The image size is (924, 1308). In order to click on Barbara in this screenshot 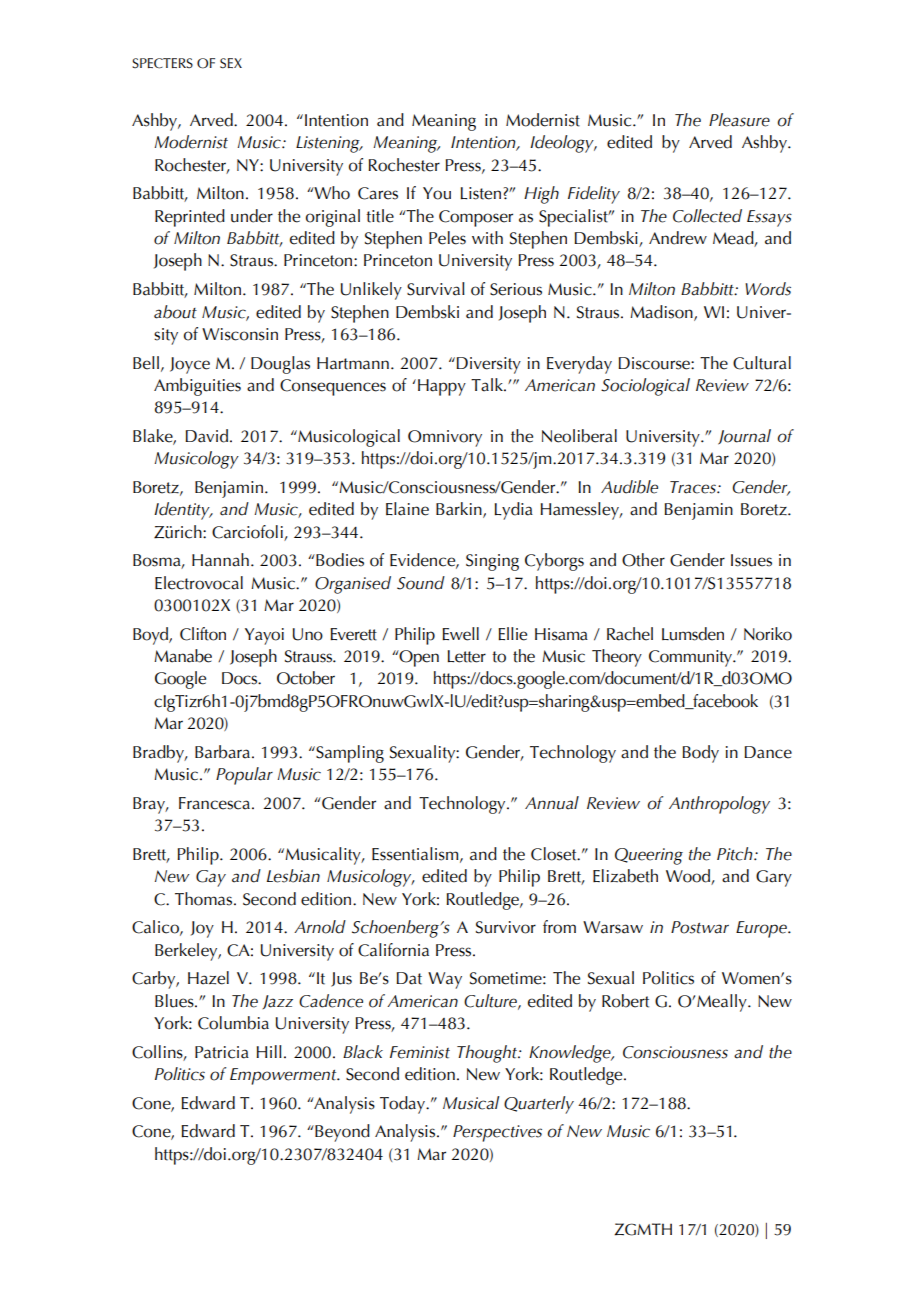, I will do `click(224, 752)`.
